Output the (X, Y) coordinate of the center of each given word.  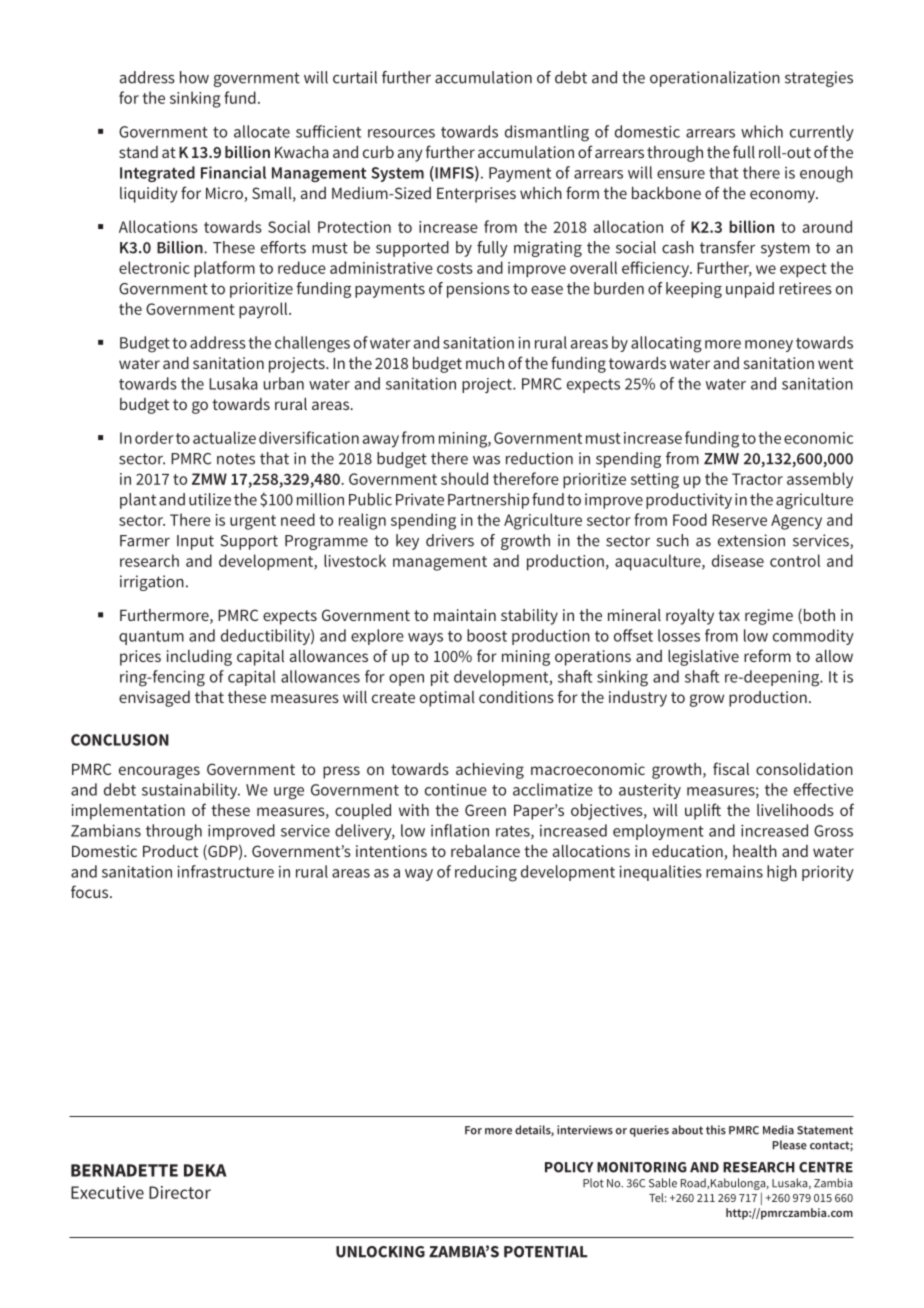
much (485, 363)
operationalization (715, 79)
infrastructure (225, 871)
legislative (703, 658)
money (769, 346)
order (154, 437)
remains (734, 871)
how (194, 77)
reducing (486, 873)
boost (487, 635)
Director (180, 1192)
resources (401, 133)
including (199, 658)
